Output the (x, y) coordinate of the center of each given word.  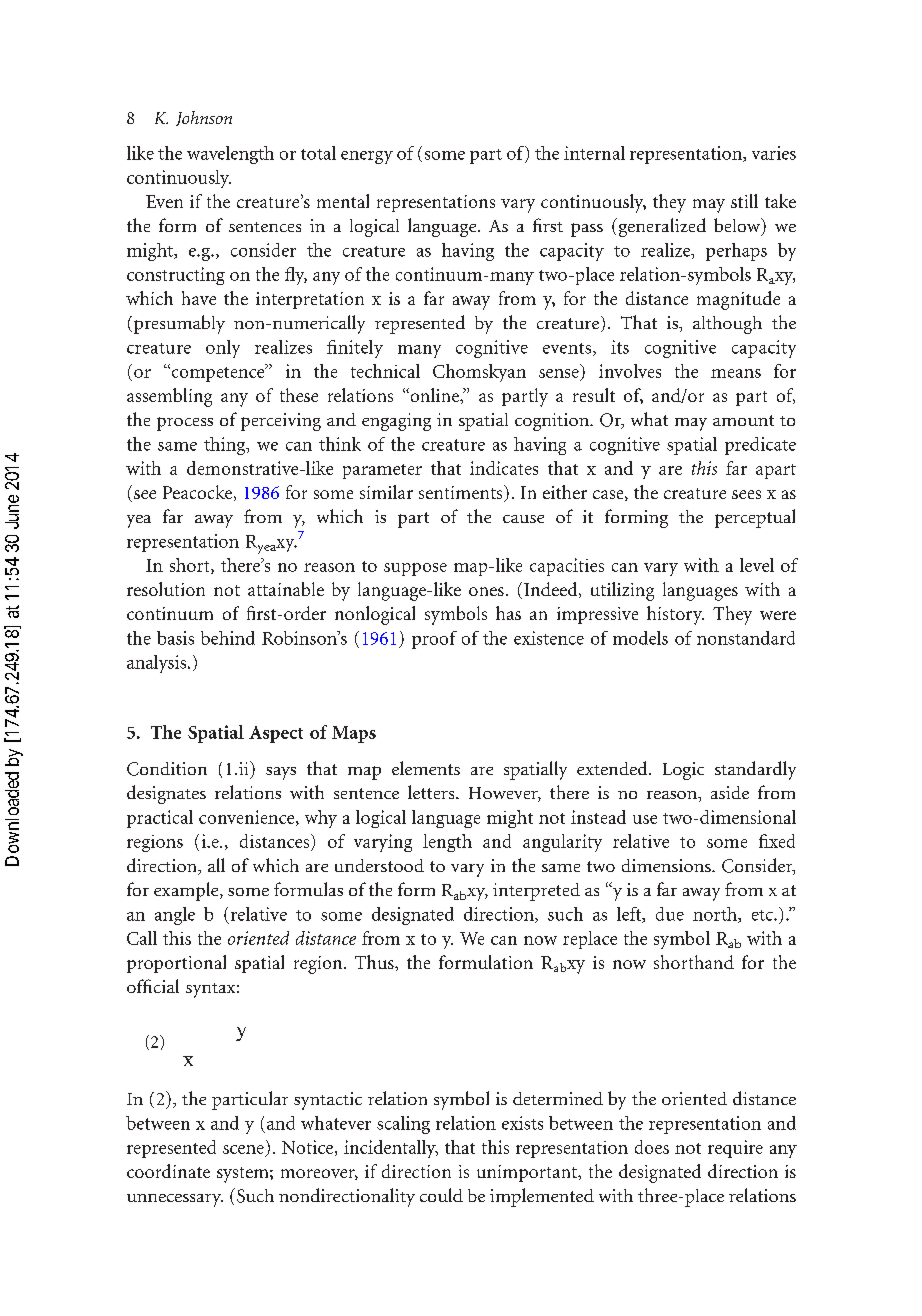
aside (730, 792)
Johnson (204, 118)
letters (432, 792)
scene (243, 1149)
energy (367, 157)
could (441, 1195)
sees (746, 494)
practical (160, 819)
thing (226, 446)
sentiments (462, 493)
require (735, 1149)
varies (774, 153)
